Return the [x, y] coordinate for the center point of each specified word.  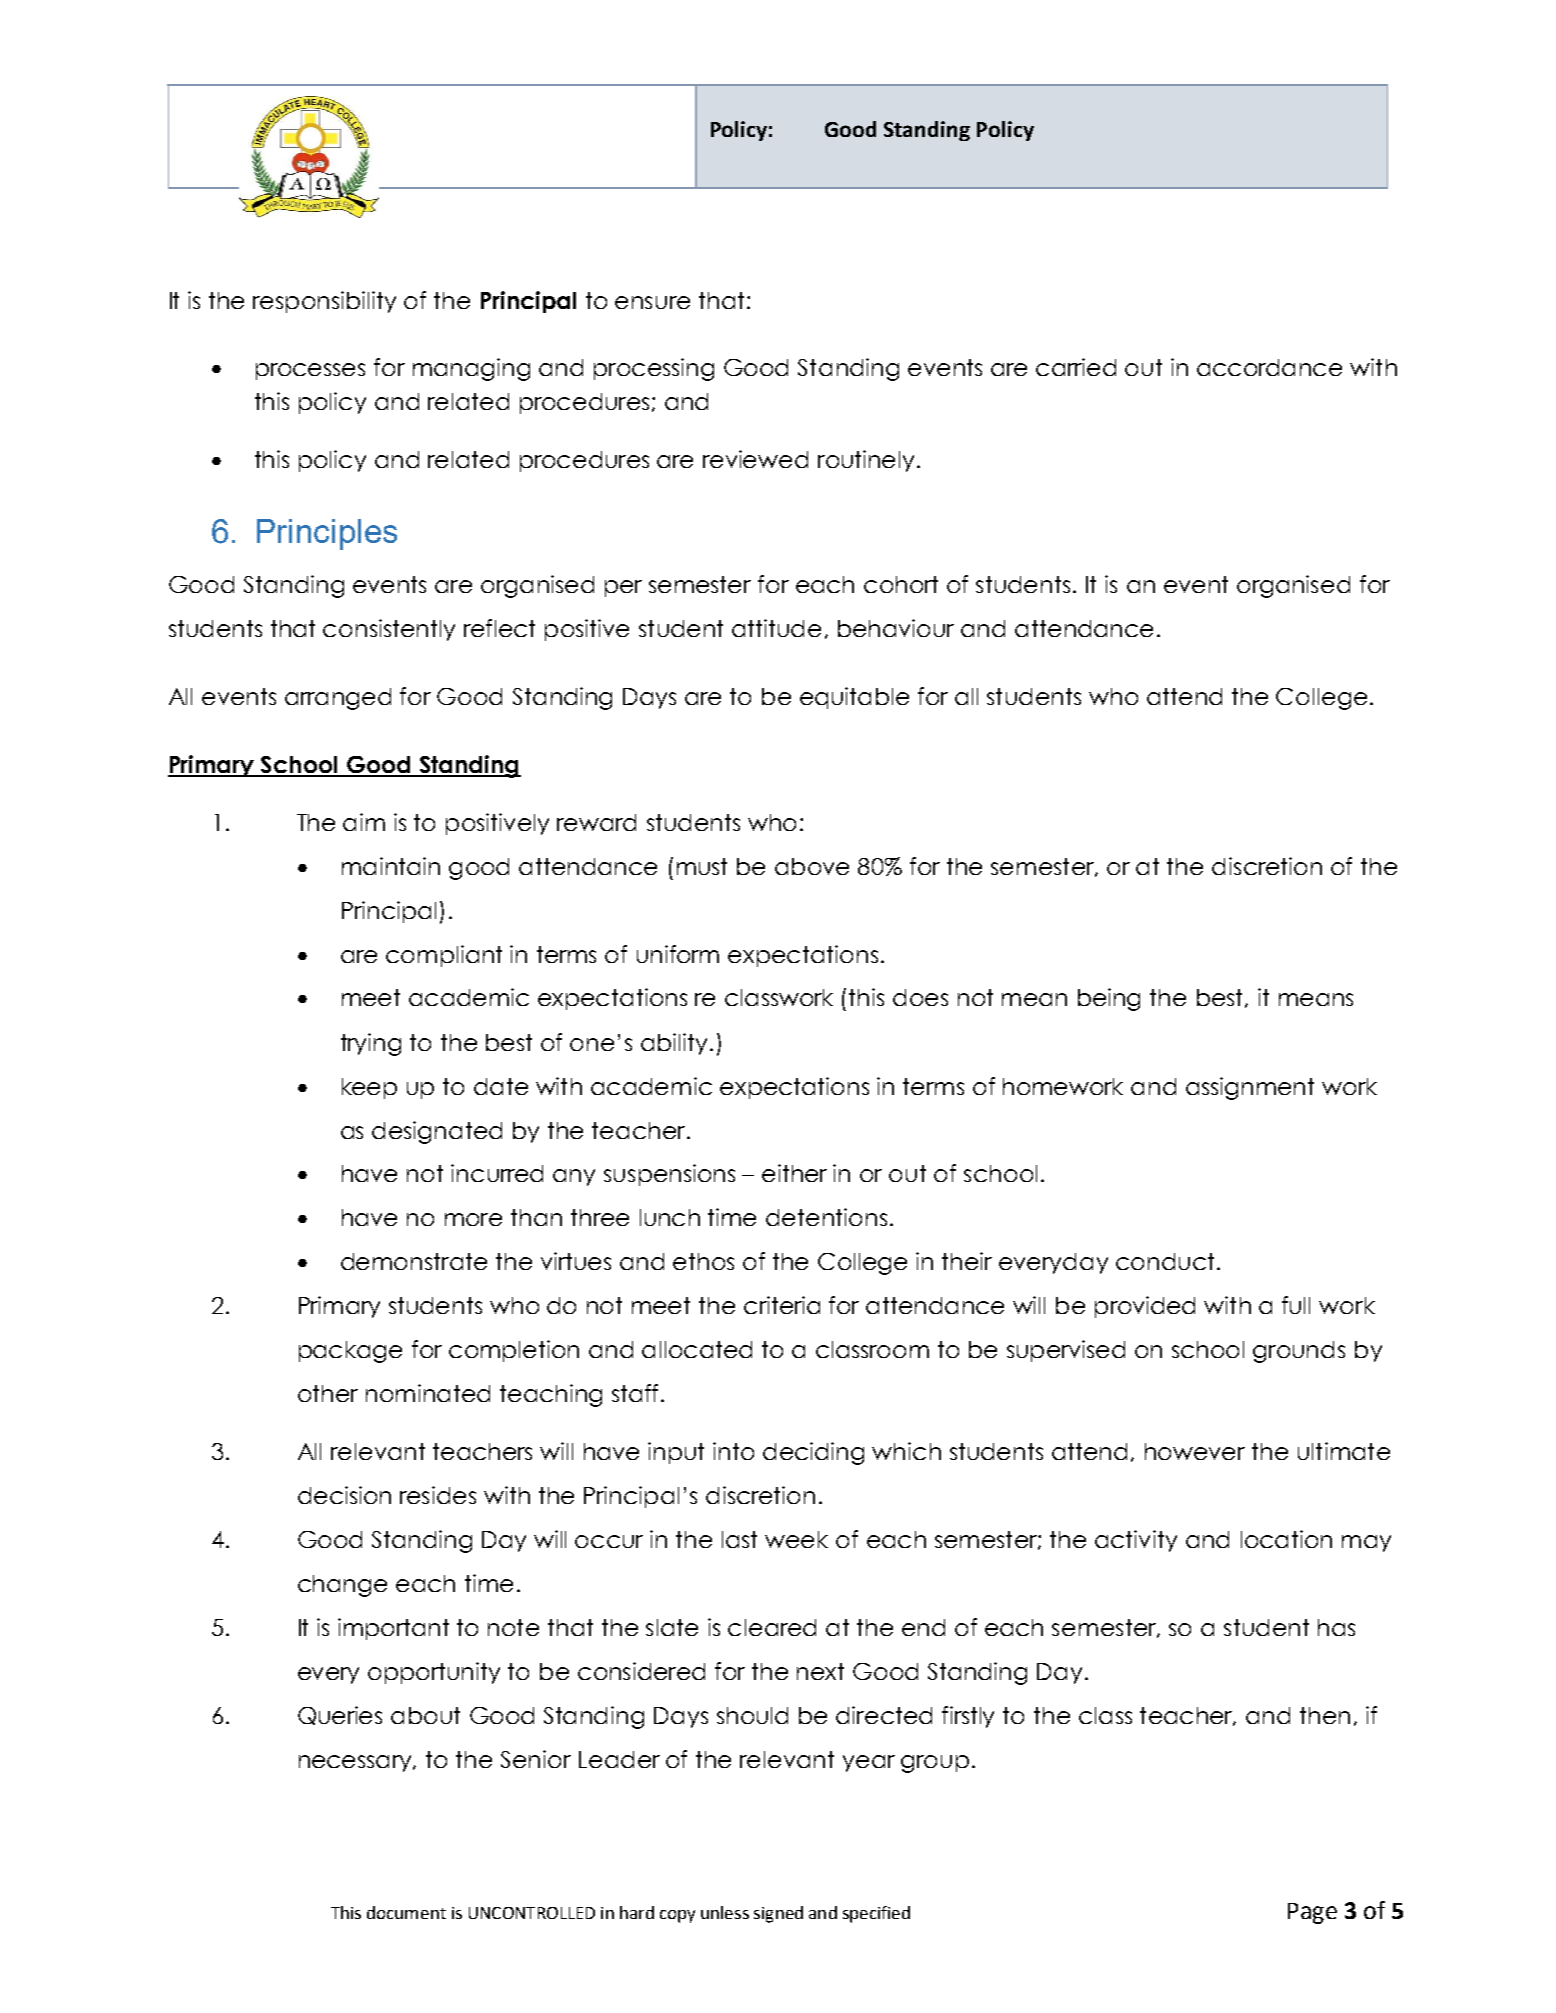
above [812, 866]
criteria [782, 1305]
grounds [1299, 1352]
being [1109, 999]
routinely [866, 461]
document [406, 1912]
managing [471, 369]
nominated [428, 1393]
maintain [391, 866]
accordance [1269, 367]
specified [876, 1914]
